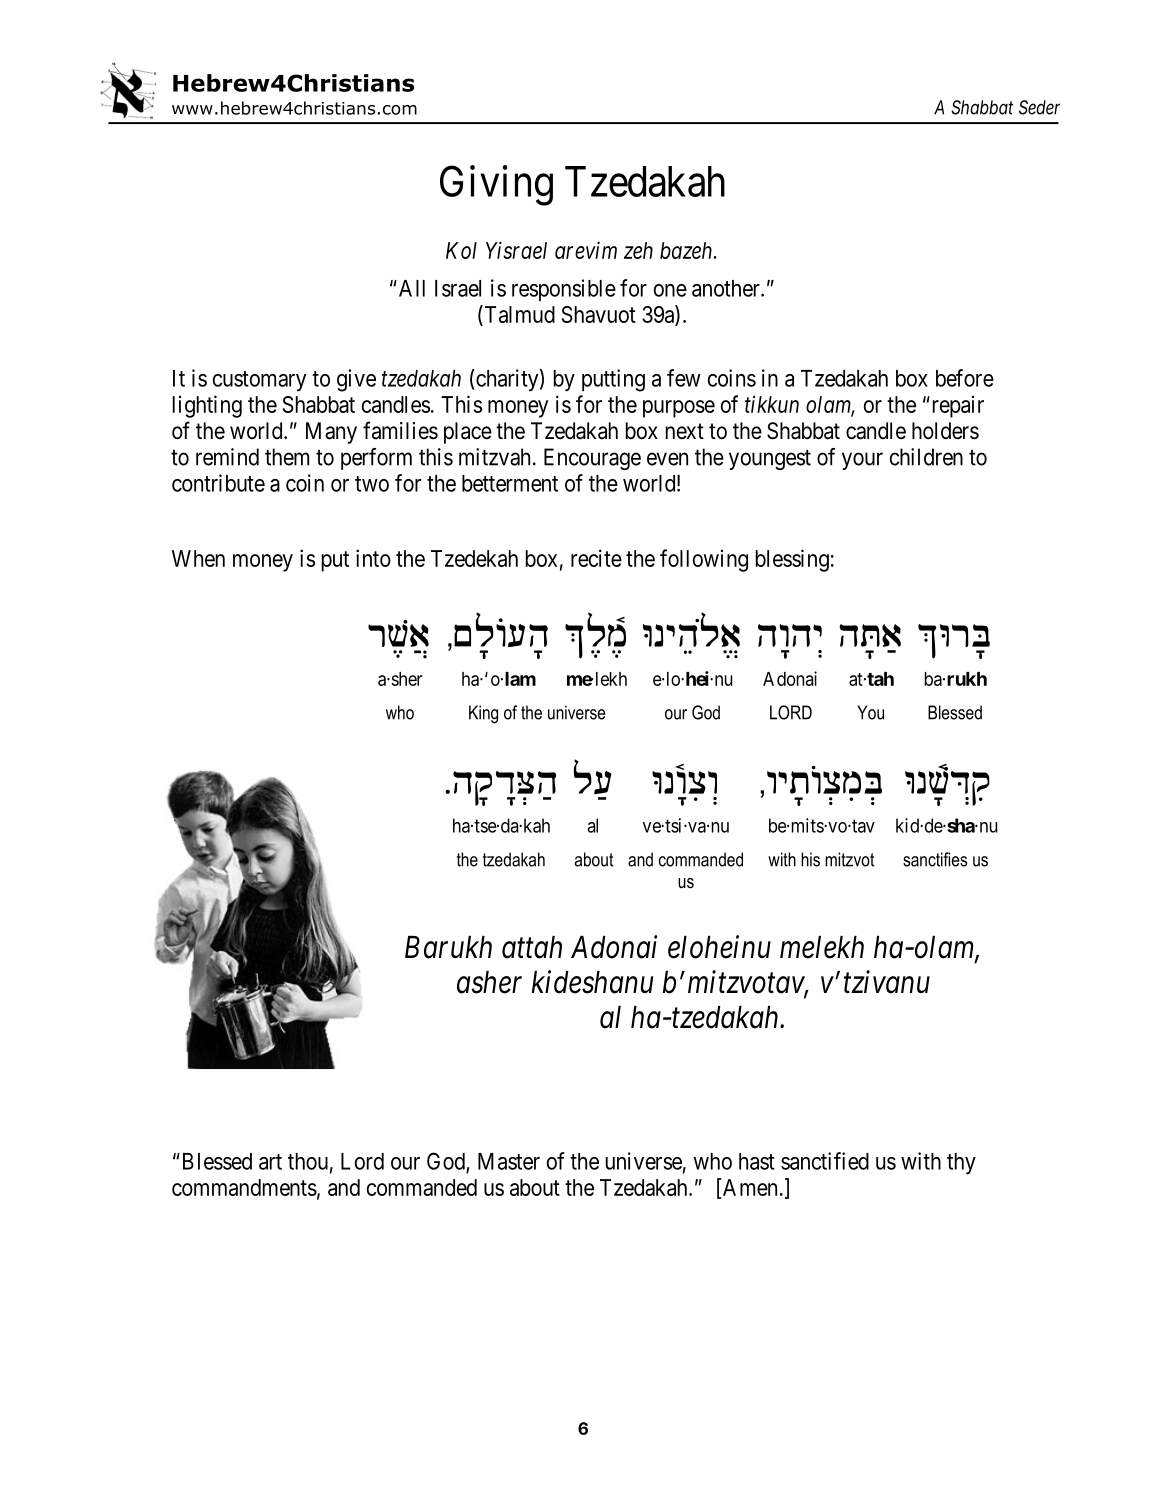 The width and height of the page is (1164, 1507). I want to click on into, so click(373, 558).
